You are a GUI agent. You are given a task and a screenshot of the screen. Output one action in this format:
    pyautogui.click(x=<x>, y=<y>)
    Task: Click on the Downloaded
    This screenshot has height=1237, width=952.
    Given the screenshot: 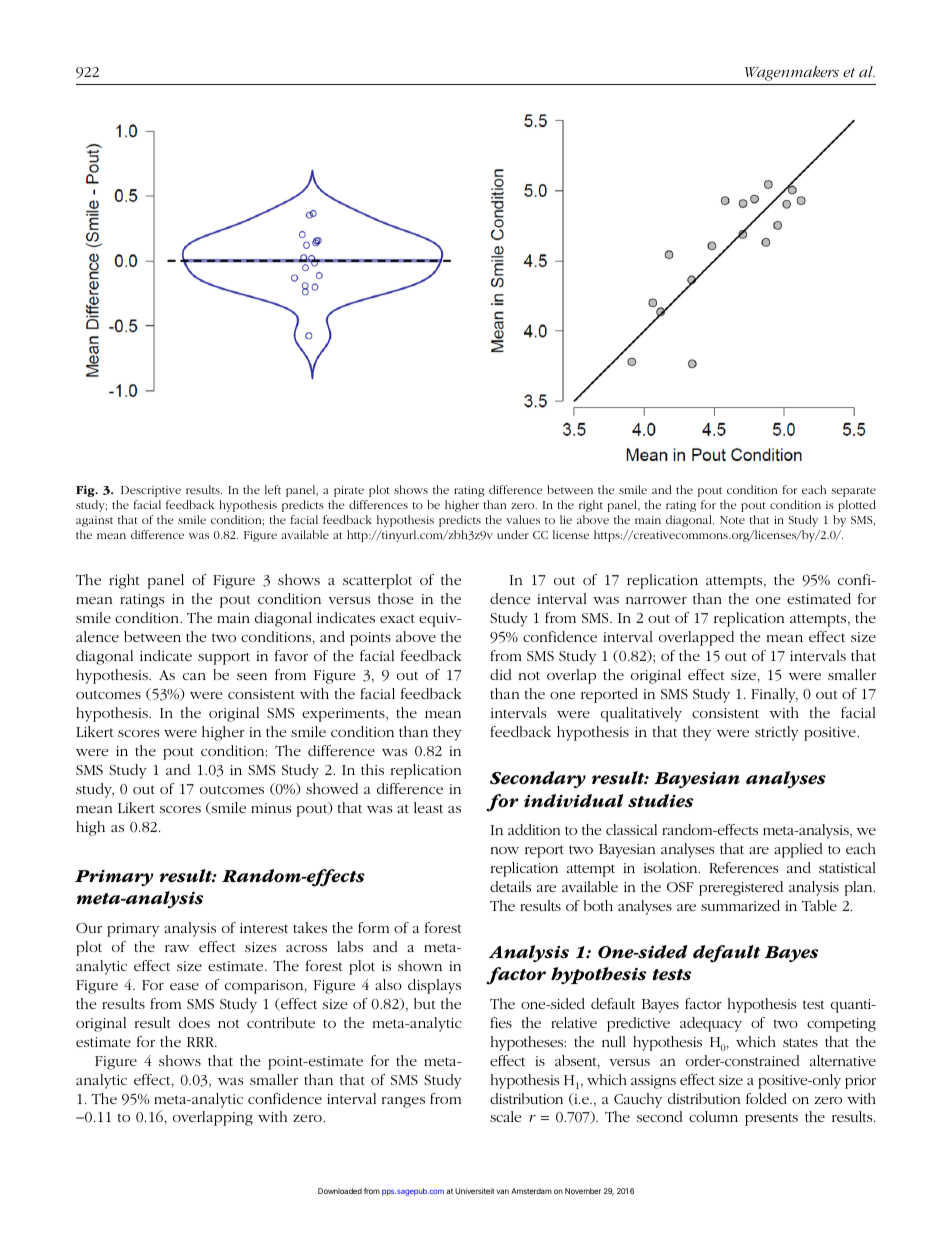 What is the action you would take?
    pyautogui.click(x=340, y=1191)
